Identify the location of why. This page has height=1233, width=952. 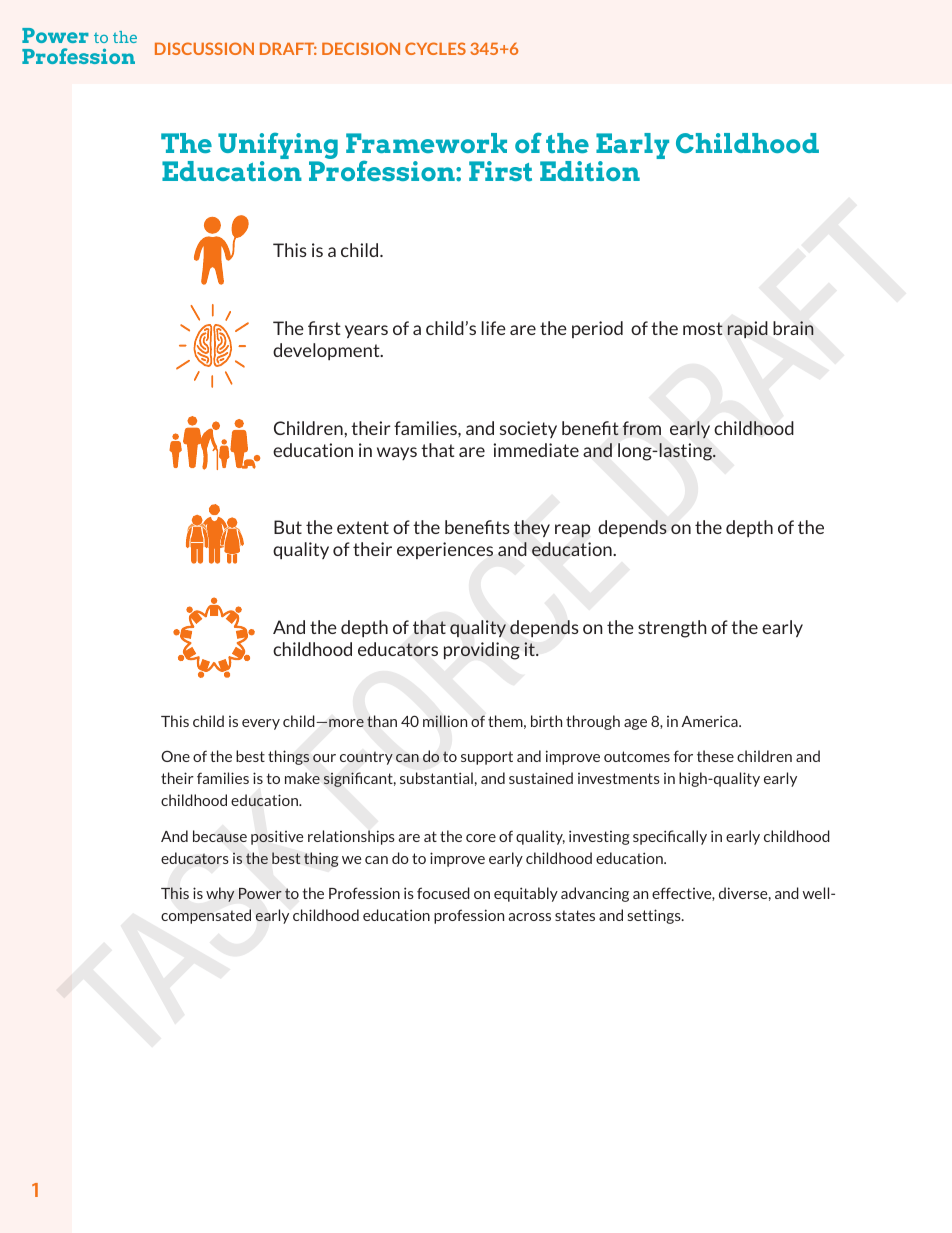
(220, 894).
